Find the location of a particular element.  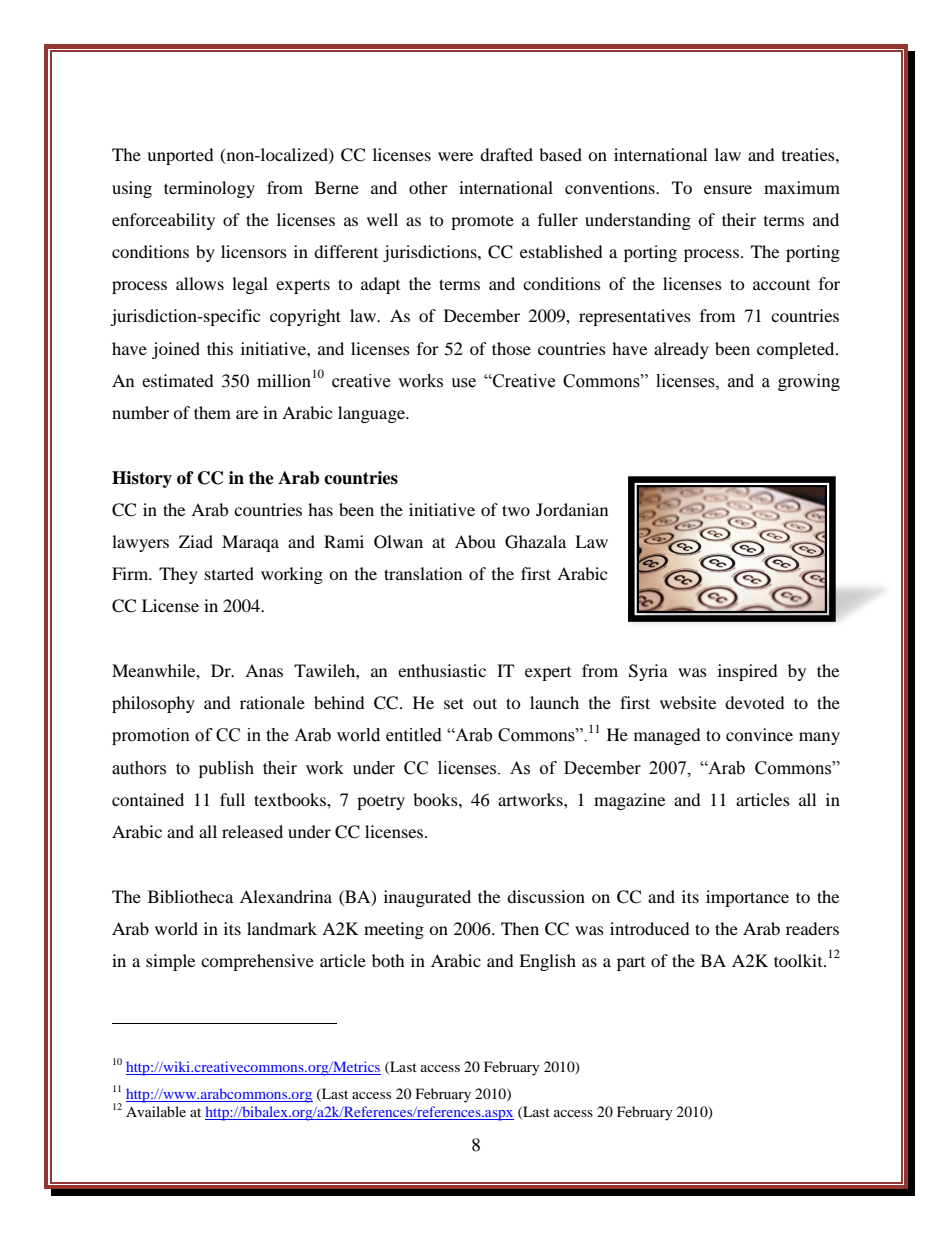

ensure is located at coordinates (728, 189).
